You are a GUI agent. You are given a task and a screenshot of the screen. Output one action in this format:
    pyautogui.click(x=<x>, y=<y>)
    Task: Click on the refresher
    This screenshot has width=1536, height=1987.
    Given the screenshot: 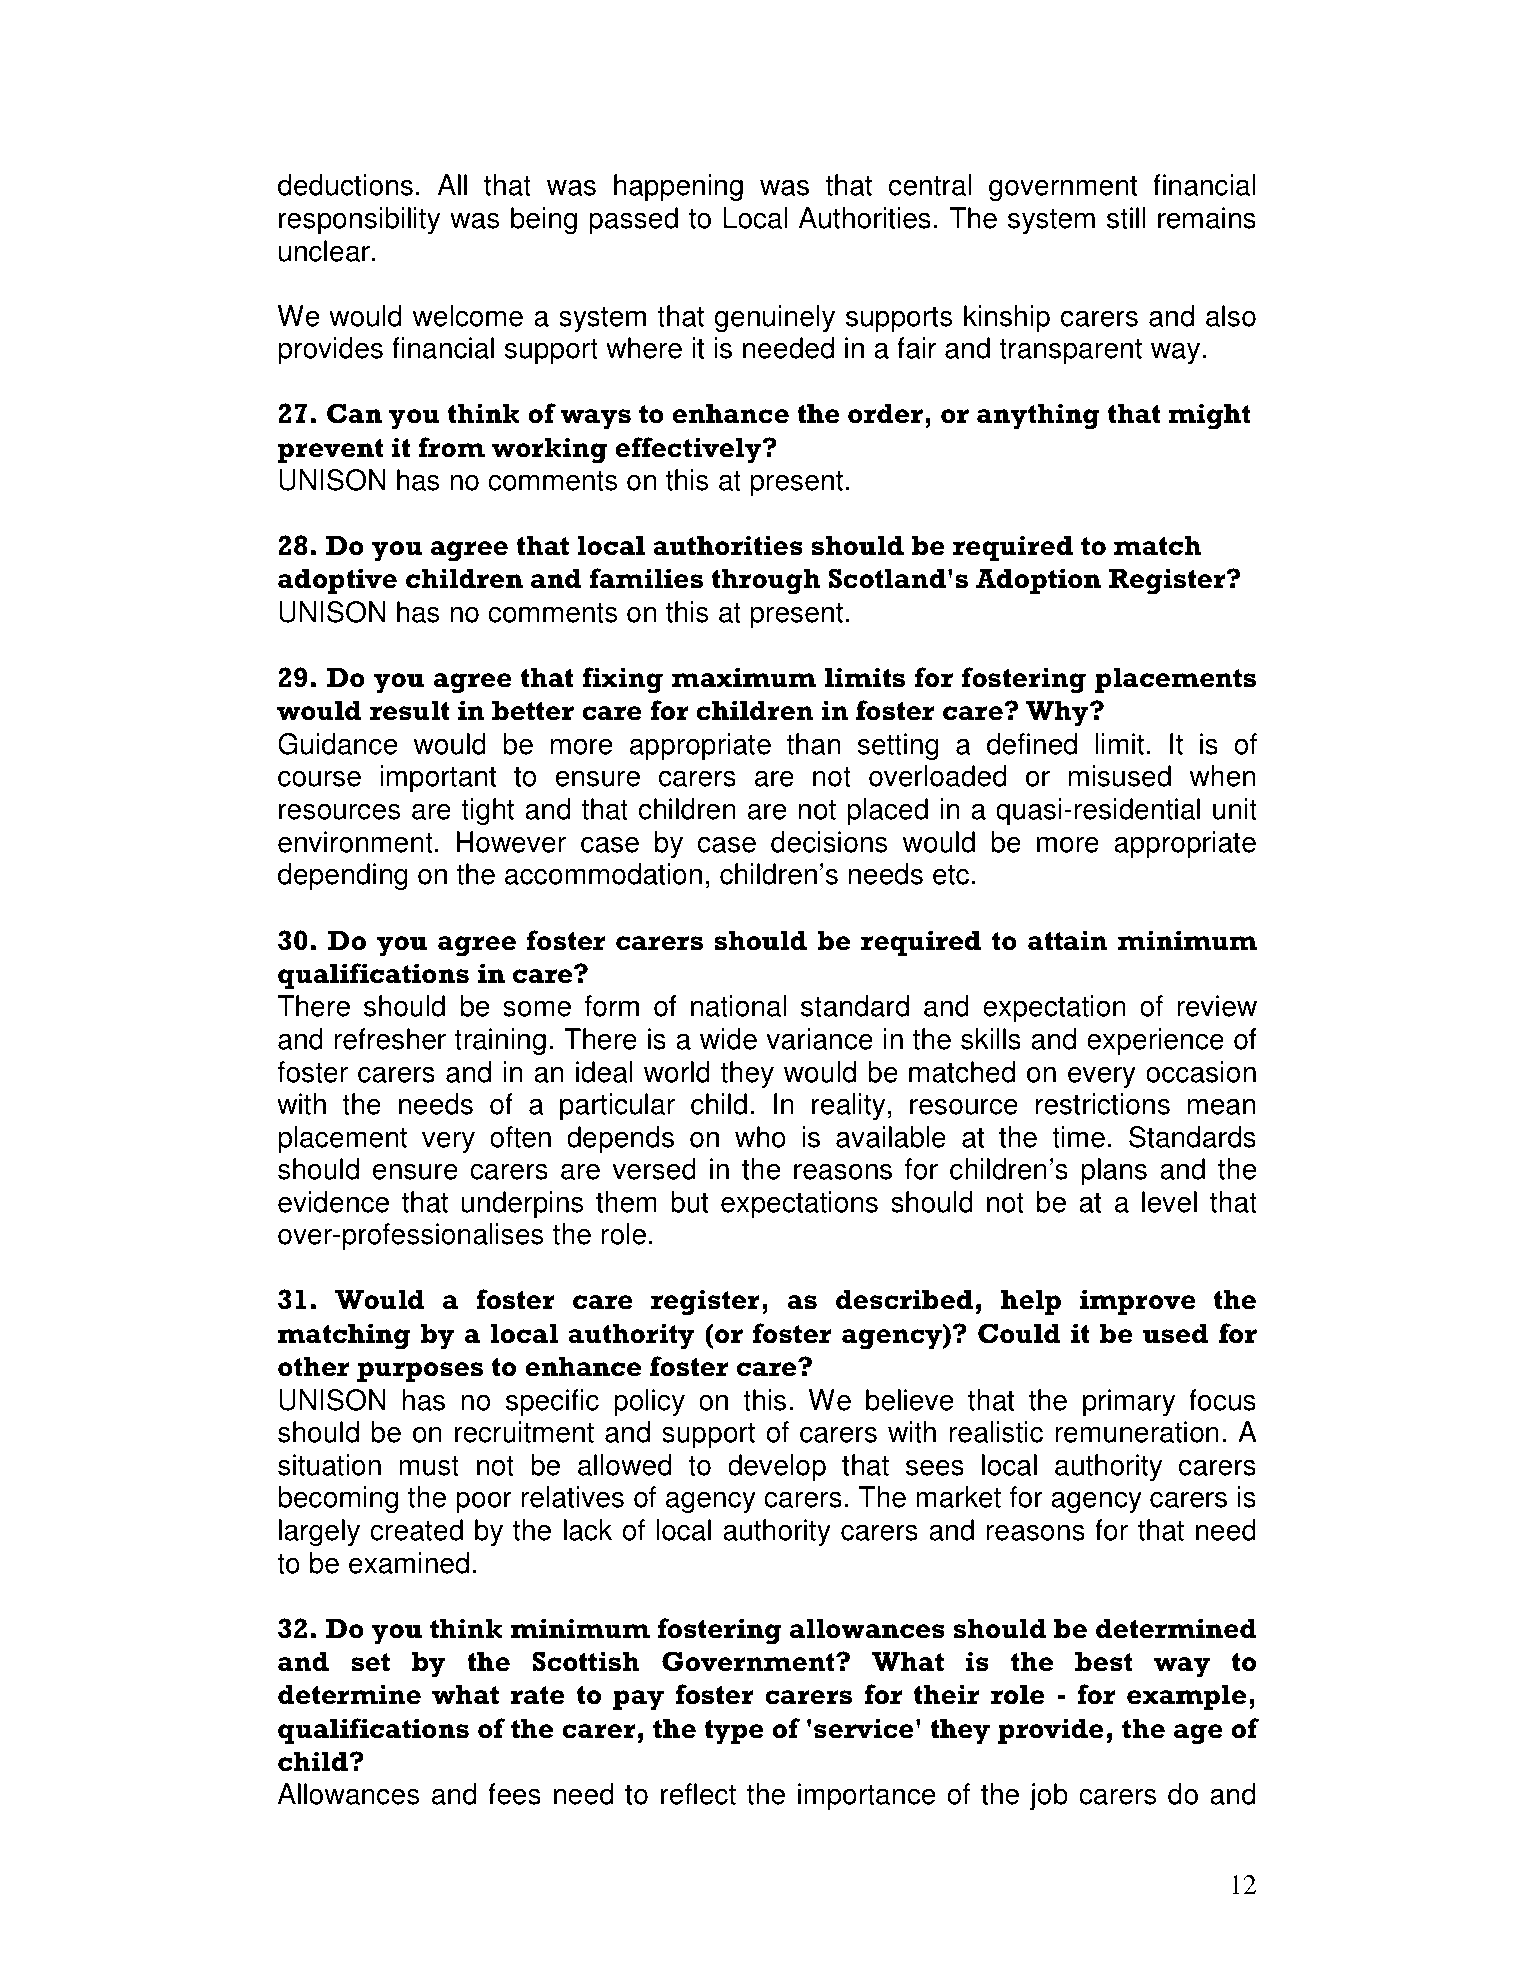 What is the action you would take?
    pyautogui.click(x=390, y=1039)
